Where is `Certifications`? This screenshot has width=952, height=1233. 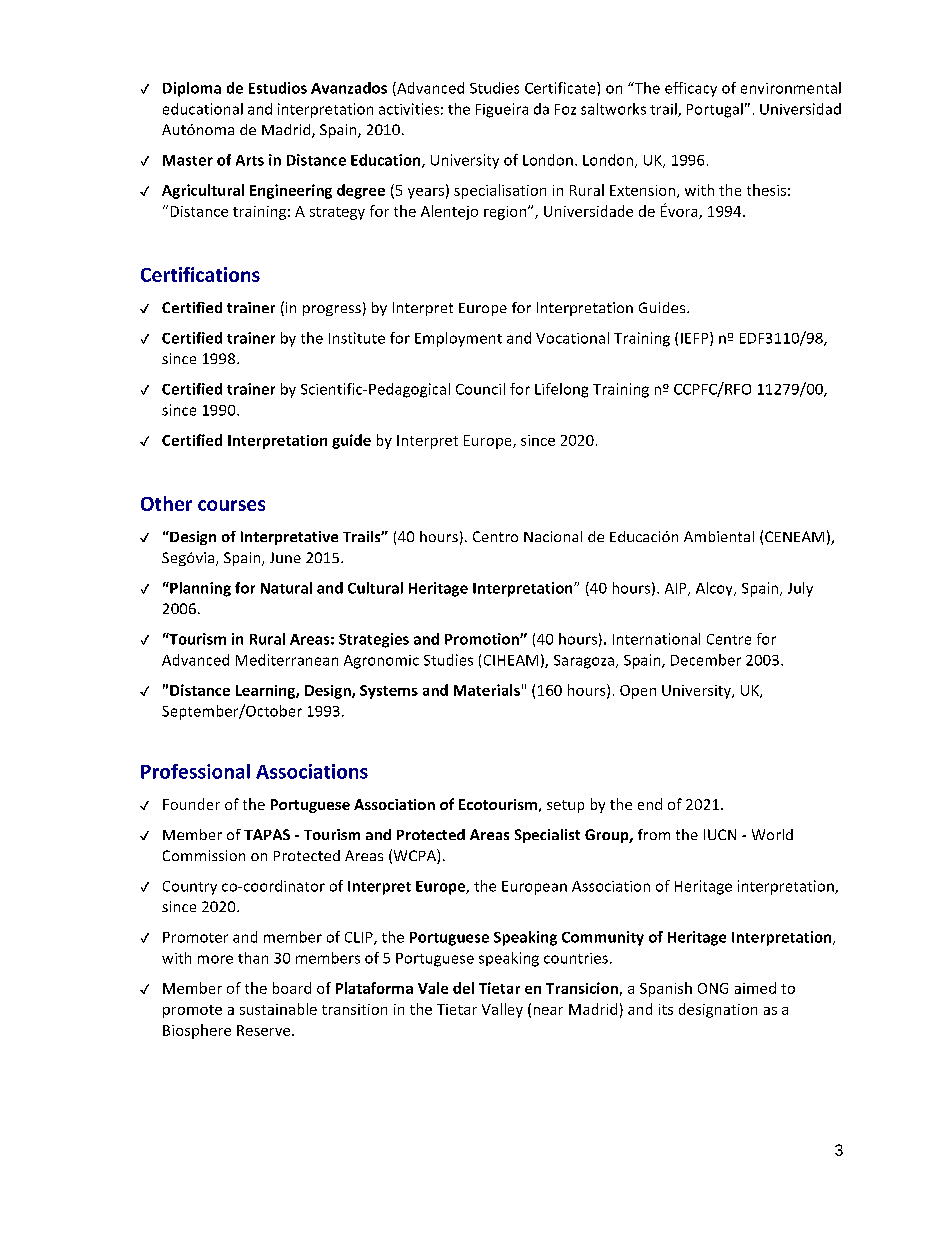 Certifications is located at coordinates (200, 274).
